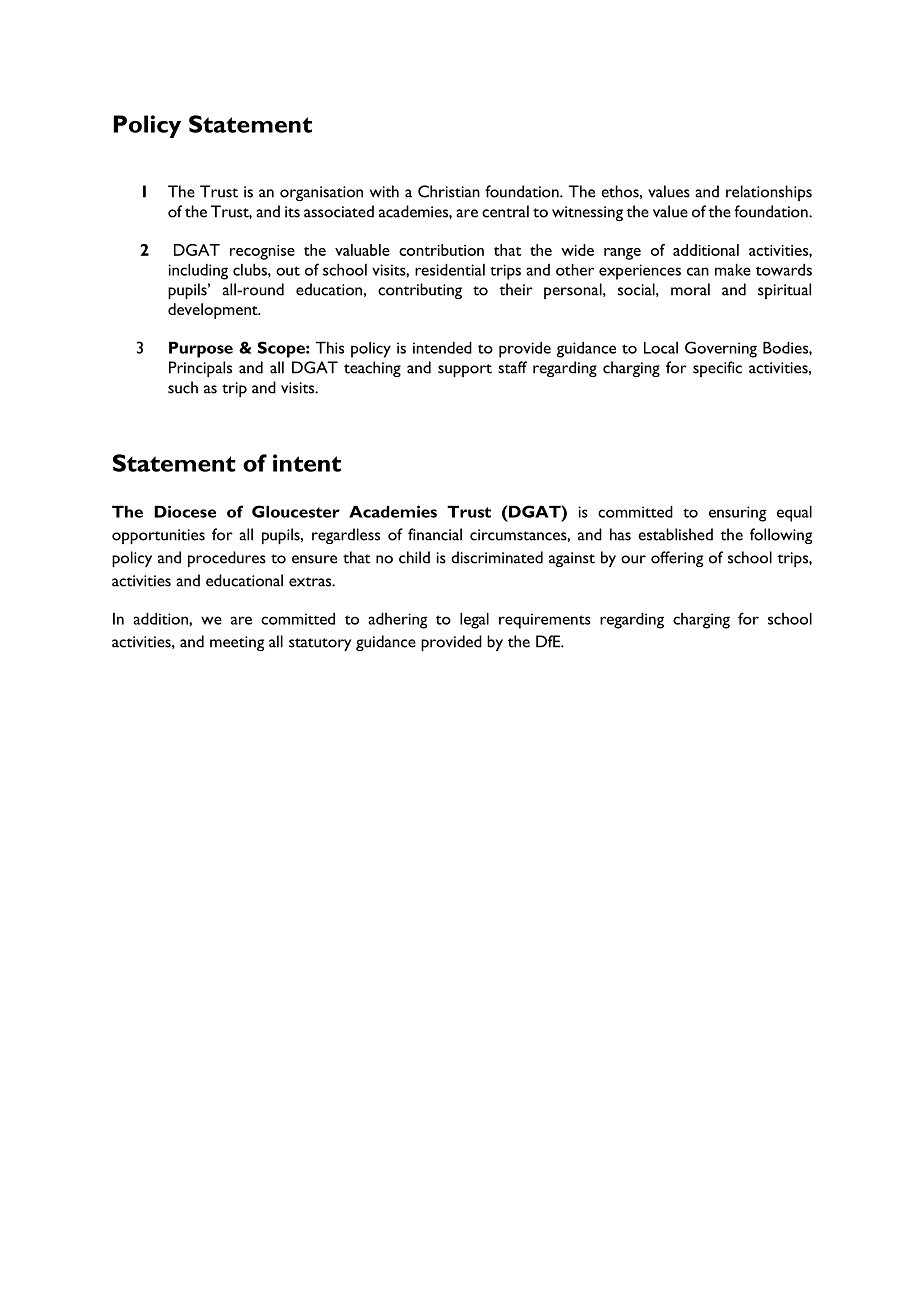 This document has width=924, height=1308. Describe the element at coordinates (183, 387) in the document. I see `such` at that location.
